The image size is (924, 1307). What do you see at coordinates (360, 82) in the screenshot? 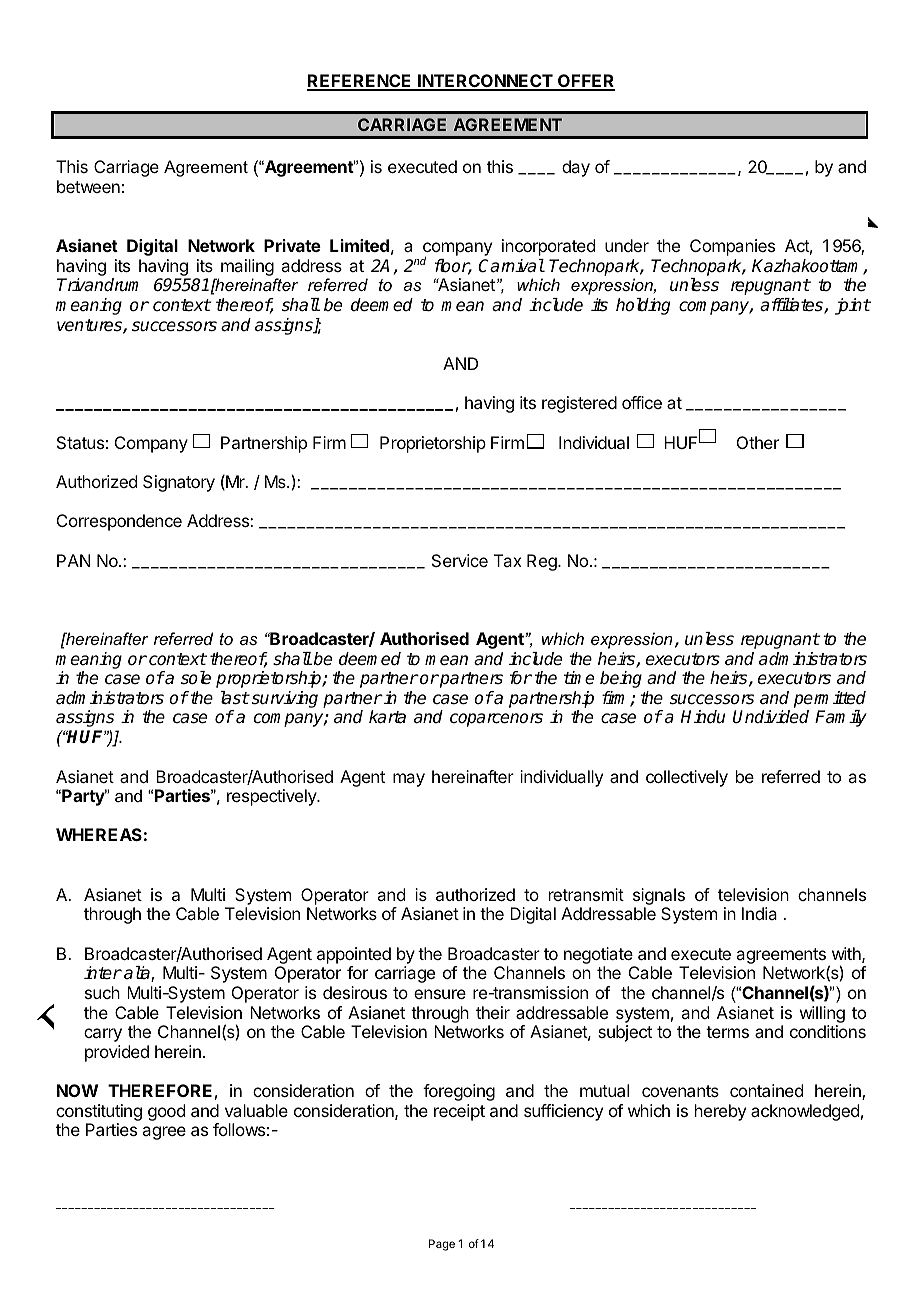
I see `REFERENCE` at bounding box center [360, 82].
